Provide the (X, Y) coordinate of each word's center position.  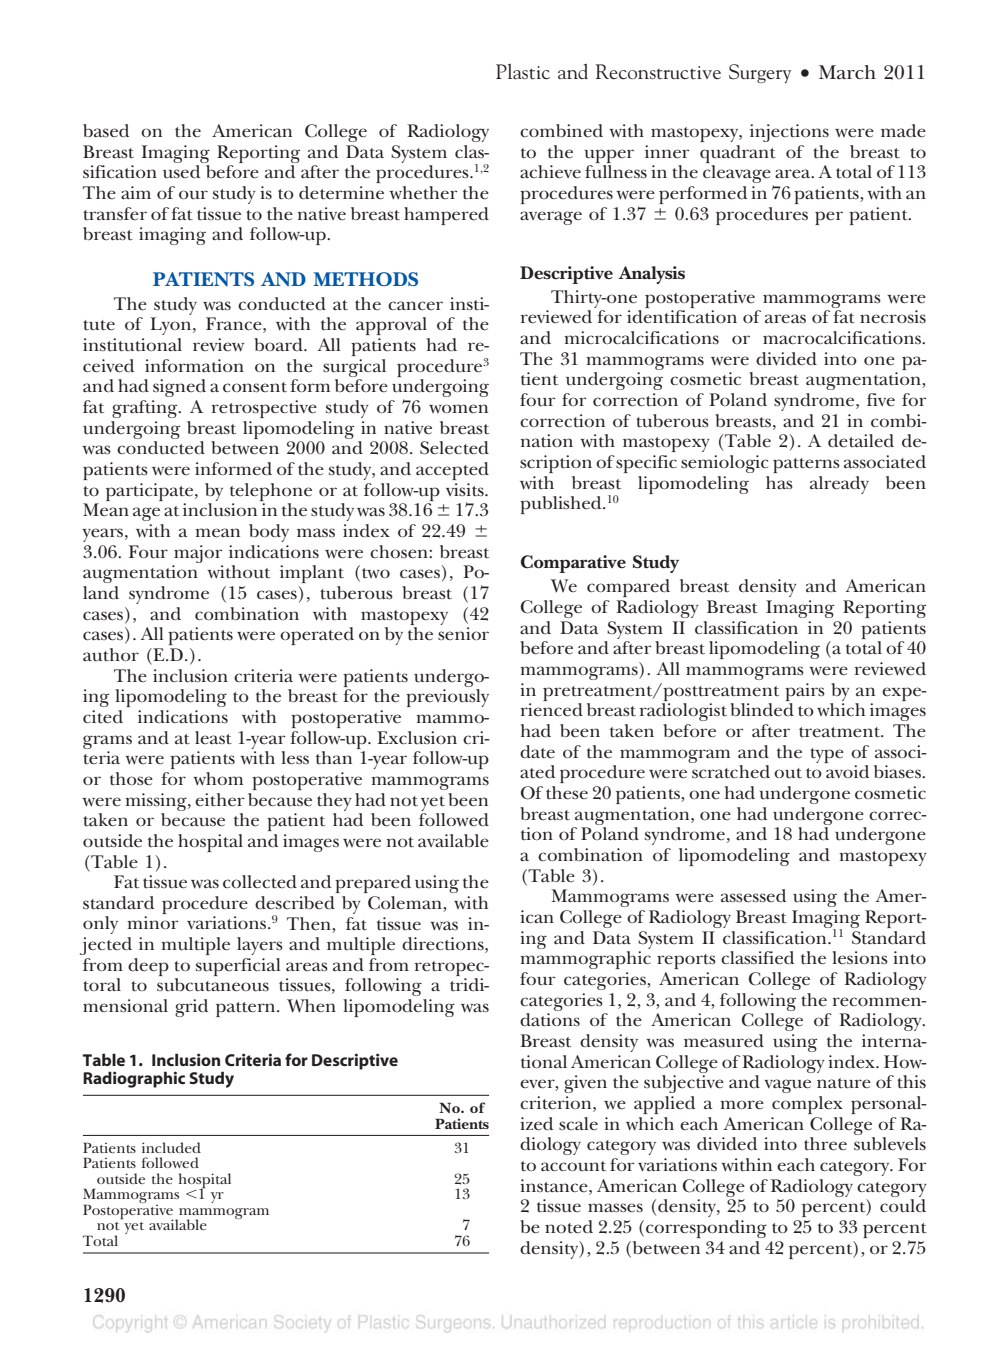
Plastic (523, 72)
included (171, 1147)
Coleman (406, 904)
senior (463, 634)
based (106, 131)
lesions (860, 958)
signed (179, 388)
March (847, 72)
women (458, 409)
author (111, 655)
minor (153, 922)
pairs (805, 692)
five (881, 400)
